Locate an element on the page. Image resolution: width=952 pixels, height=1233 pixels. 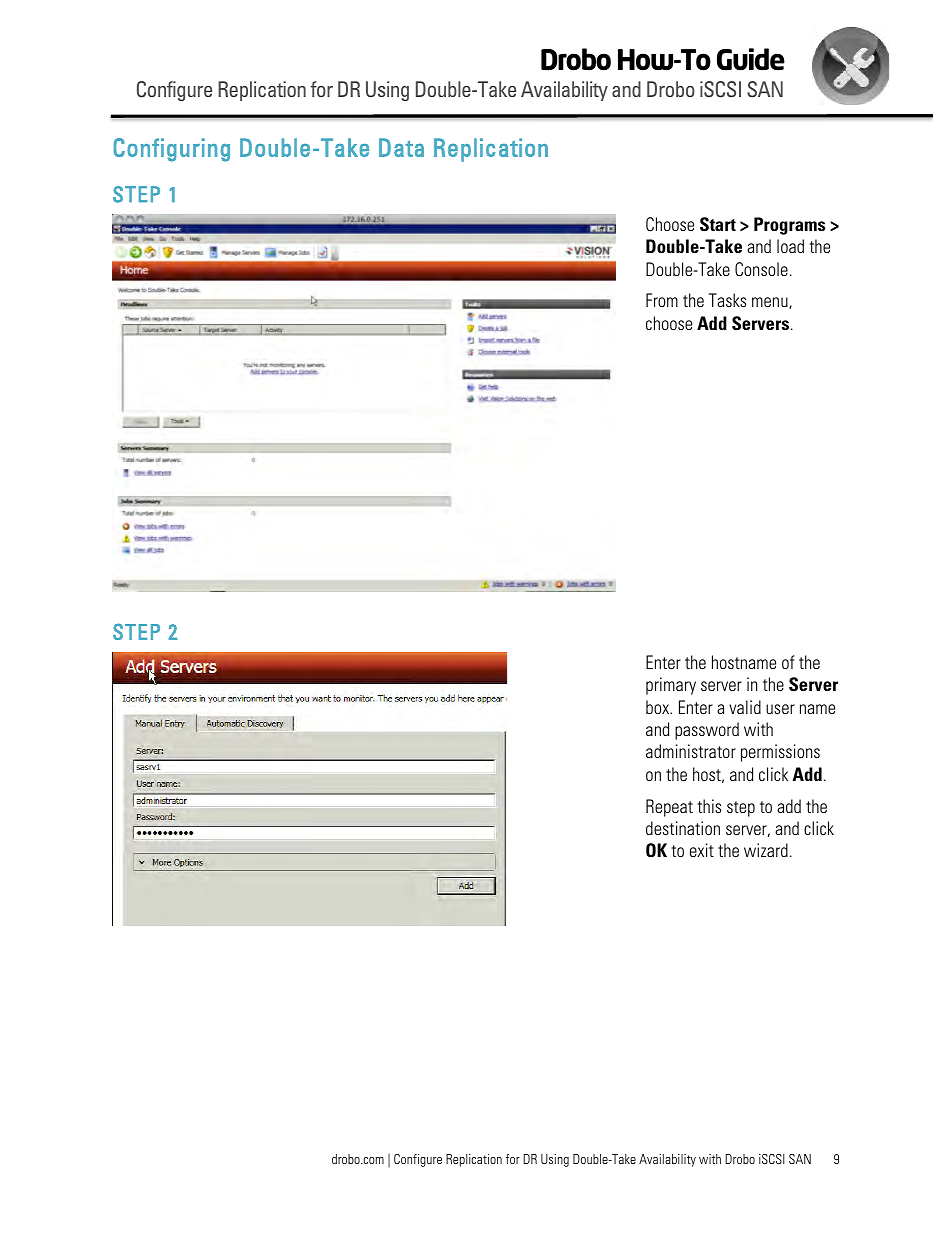
menu is located at coordinates (771, 303).
